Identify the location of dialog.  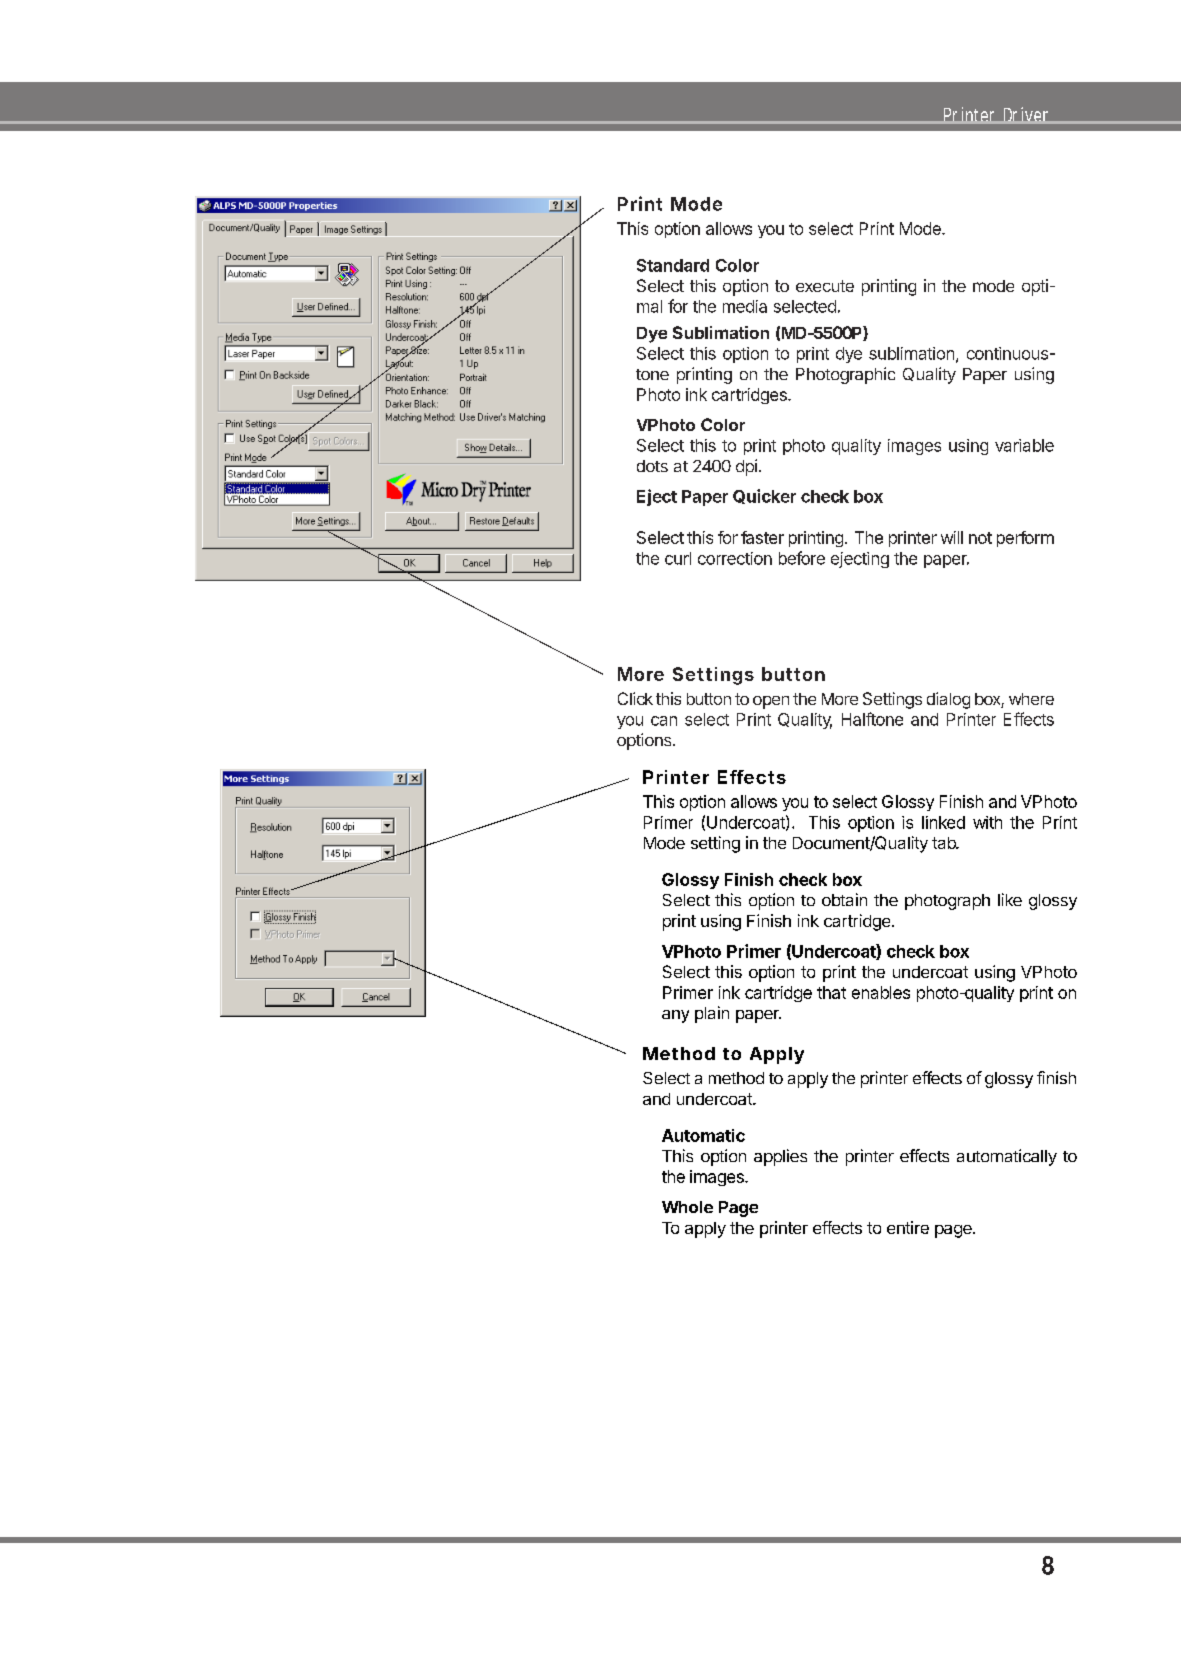
(948, 700).
